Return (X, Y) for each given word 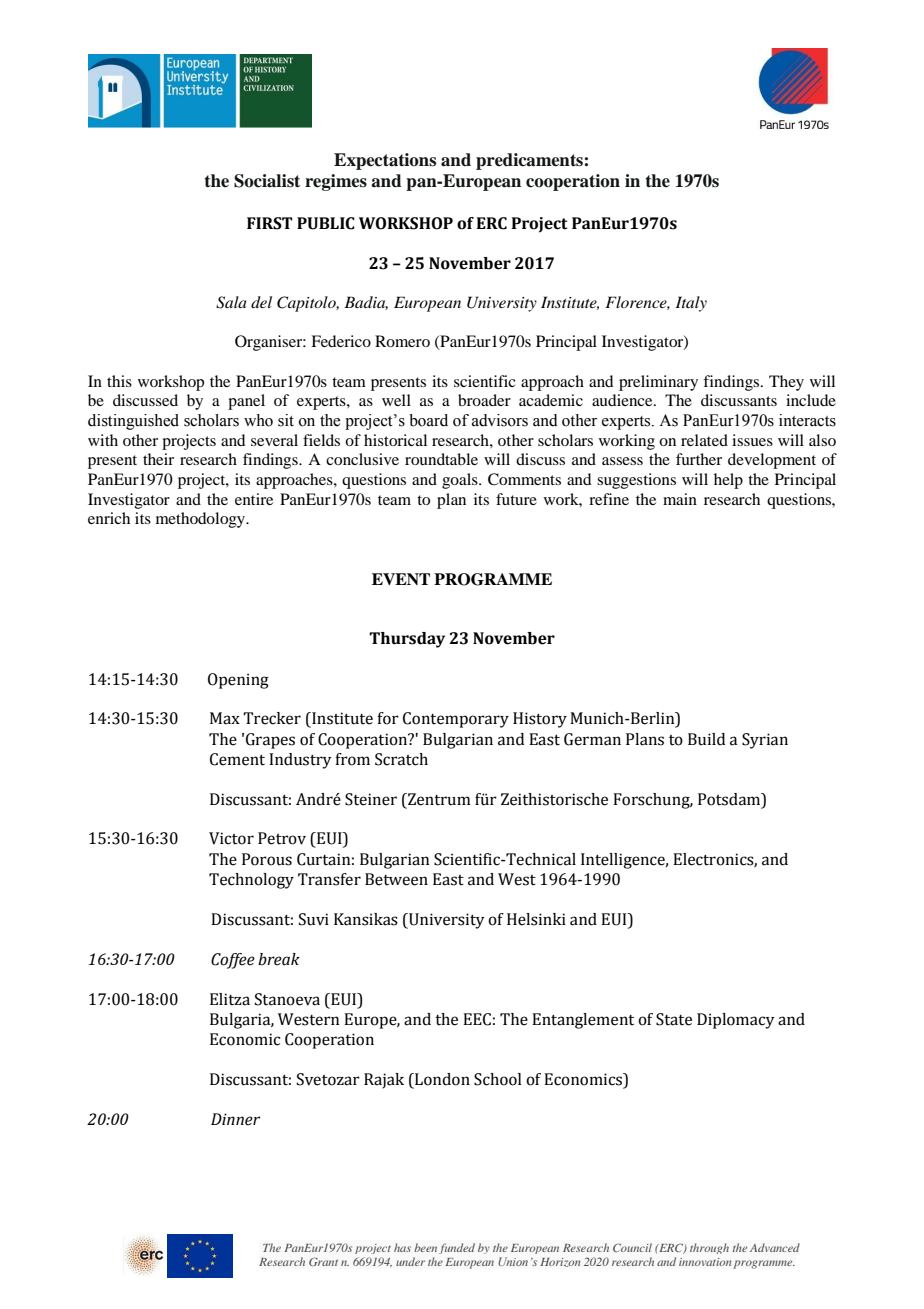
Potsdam (730, 799)
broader (484, 400)
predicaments (529, 161)
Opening (238, 681)
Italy (691, 304)
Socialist (267, 181)
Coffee (233, 961)
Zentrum (438, 799)
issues (752, 440)
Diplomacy (736, 1021)
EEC (477, 1019)
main (680, 499)
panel (246, 402)
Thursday (407, 640)
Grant (323, 1261)
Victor (231, 838)
